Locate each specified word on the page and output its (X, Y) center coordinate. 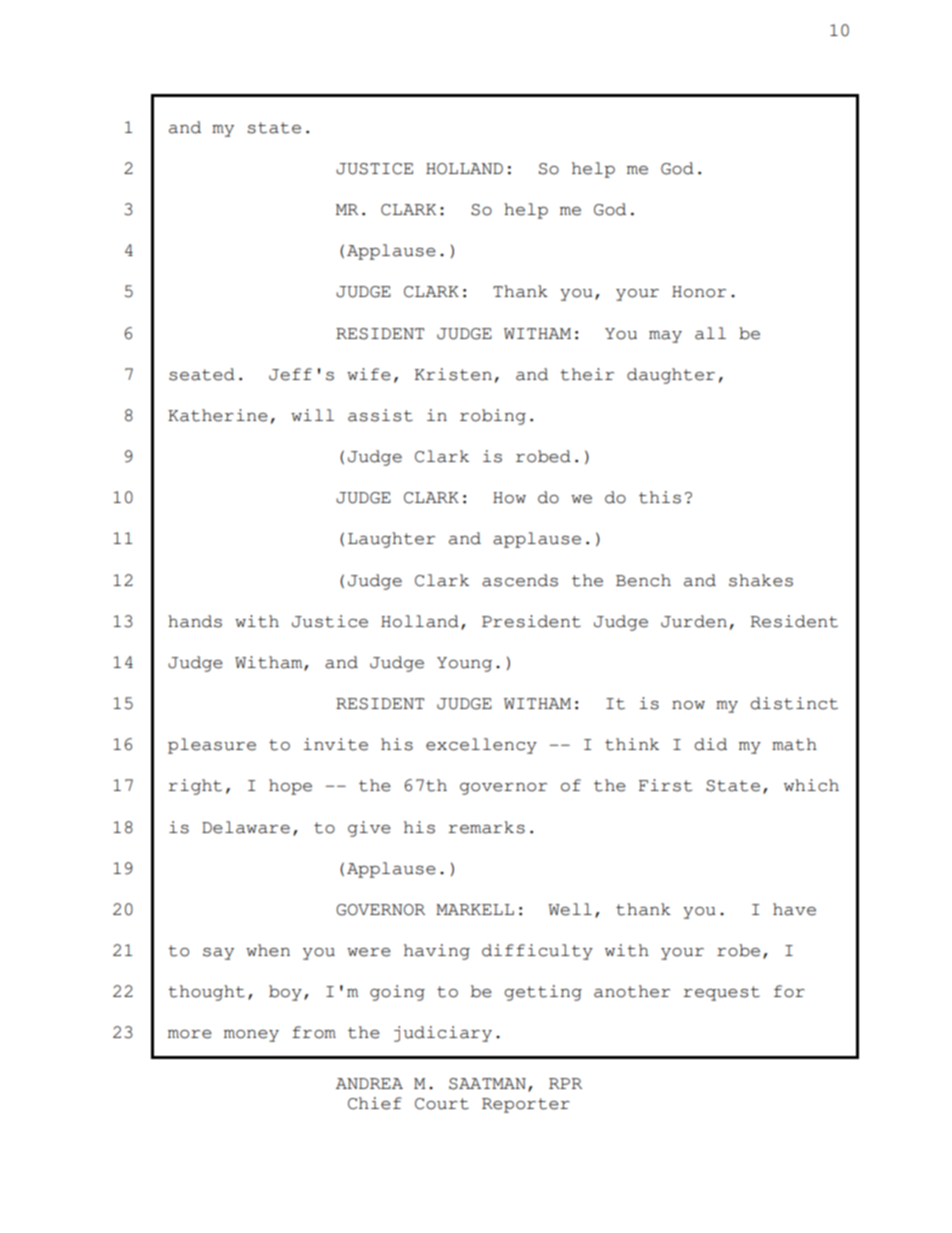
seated (202, 374)
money (251, 1036)
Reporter (526, 1105)
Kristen (453, 374)
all (710, 333)
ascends (520, 580)
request (721, 993)
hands (195, 621)
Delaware (246, 827)
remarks (486, 827)
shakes (761, 580)
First (665, 785)
